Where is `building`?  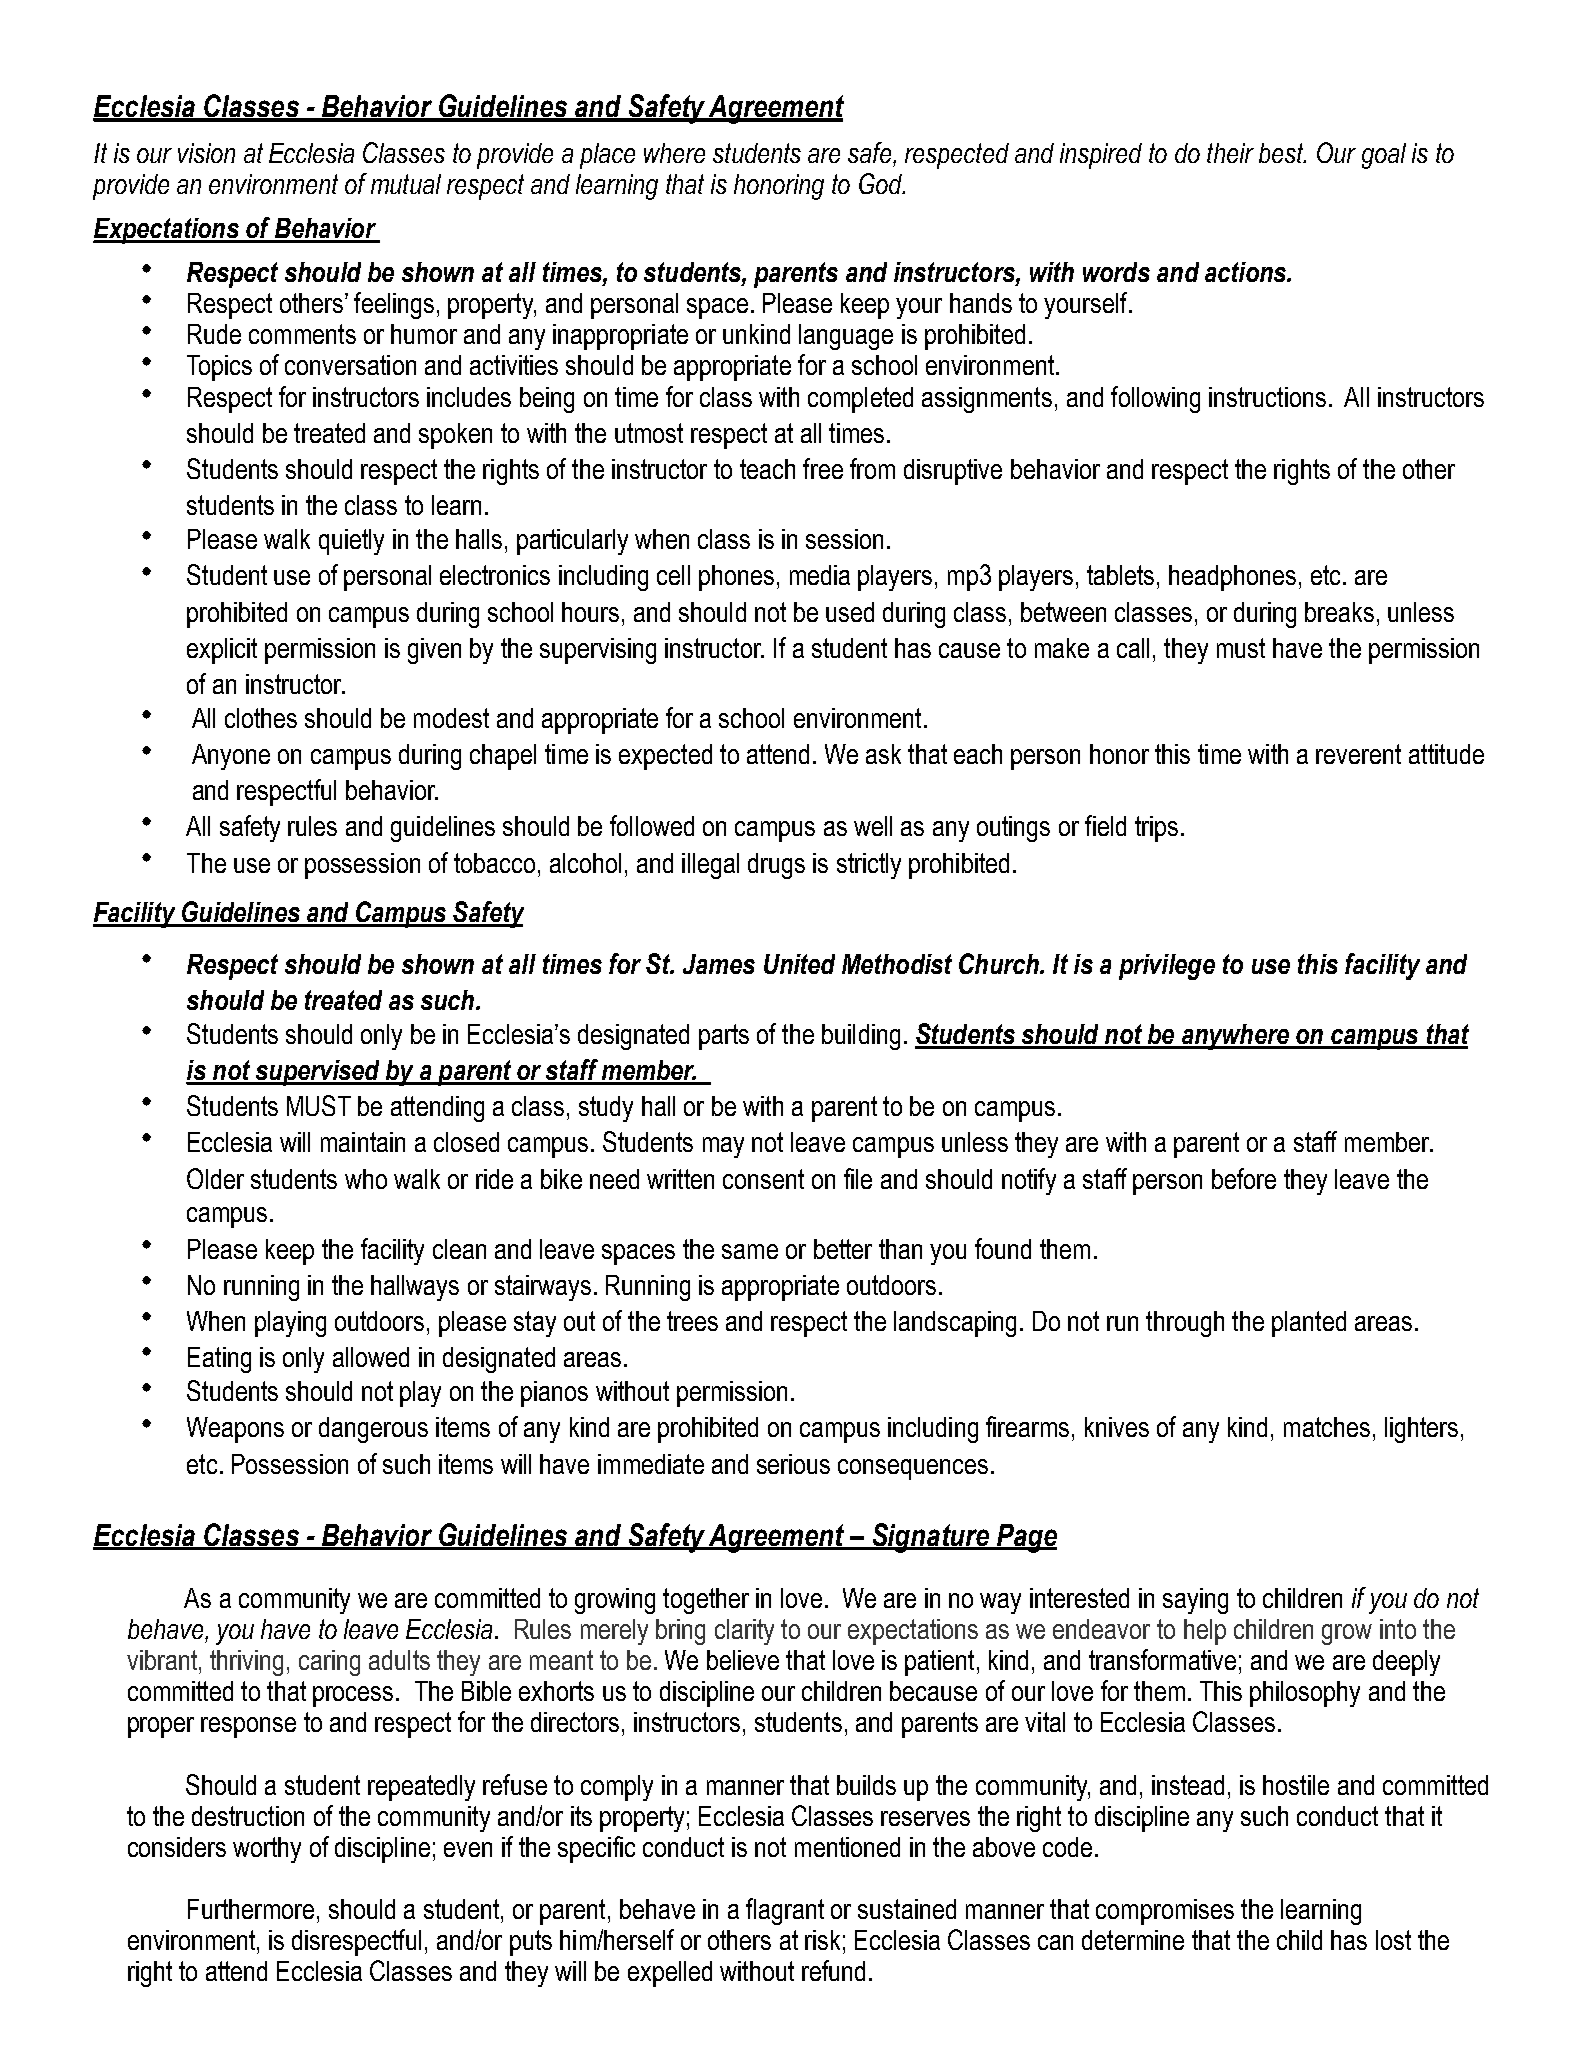 building is located at coordinates (861, 1037).
